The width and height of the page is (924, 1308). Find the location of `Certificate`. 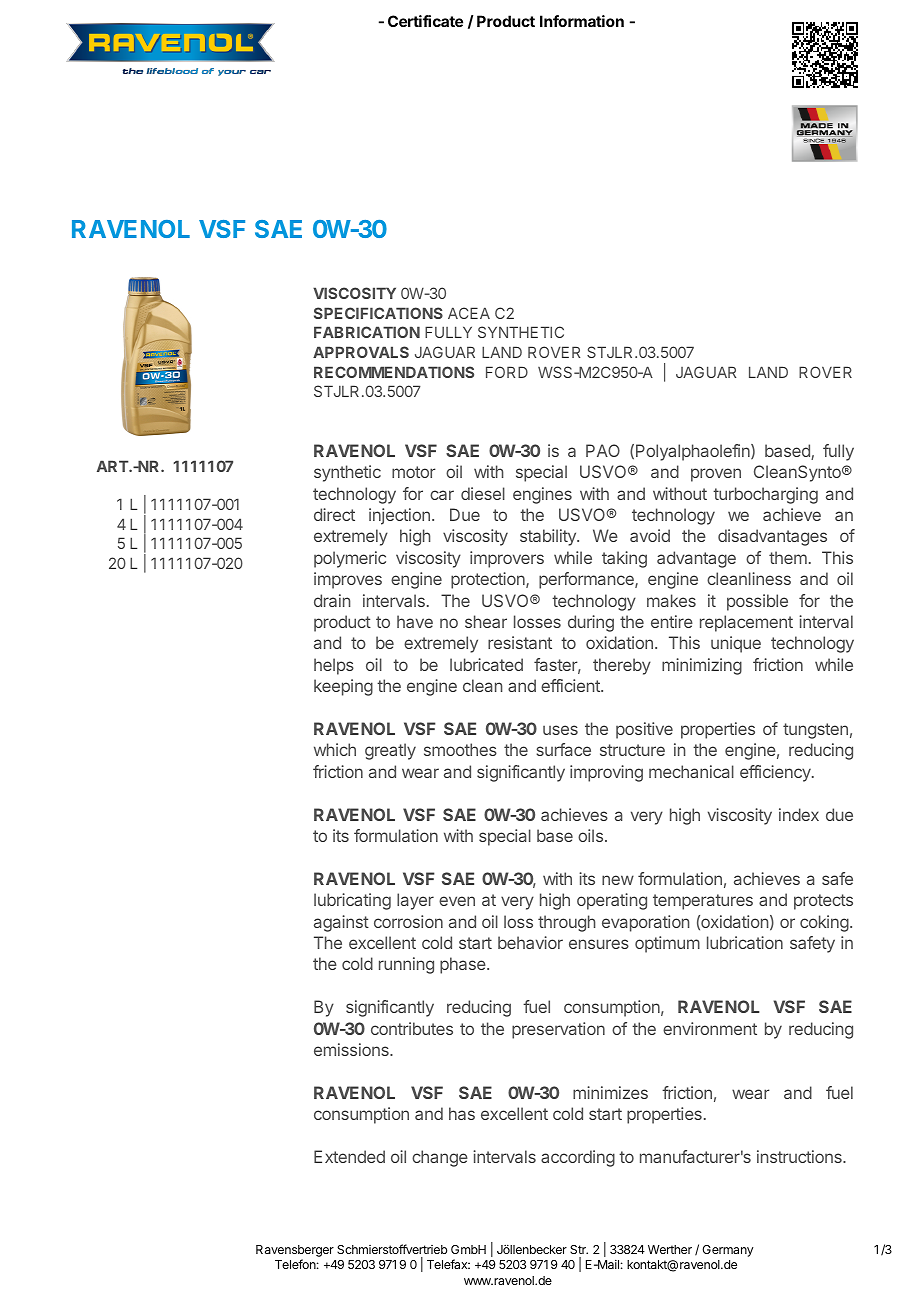

Certificate is located at coordinates (425, 21).
